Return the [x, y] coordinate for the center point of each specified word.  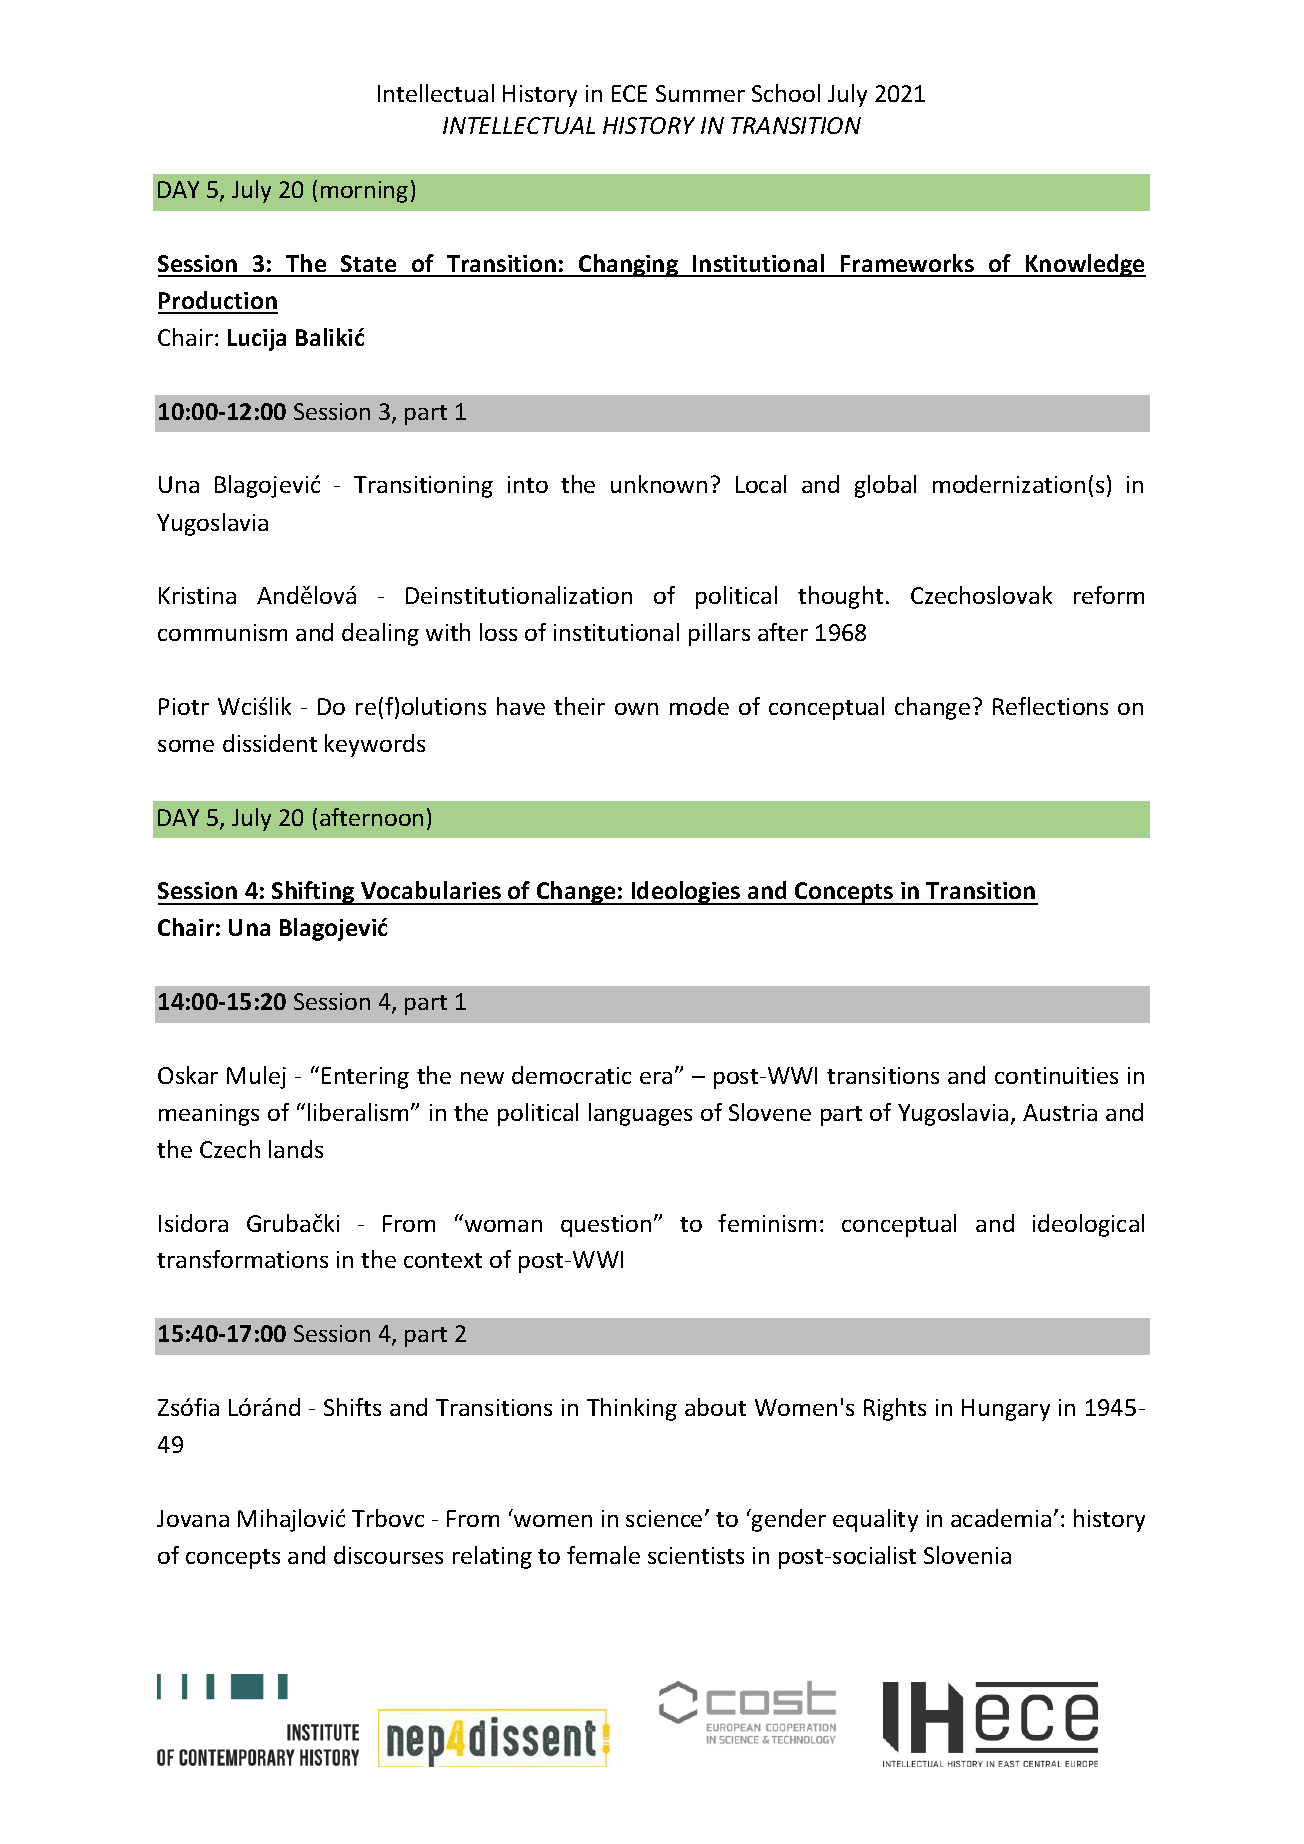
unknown [659, 484]
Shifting [313, 893]
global [885, 486]
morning [364, 192]
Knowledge [1085, 265]
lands [296, 1149]
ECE [629, 93]
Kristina [197, 595]
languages [640, 1114]
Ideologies [686, 893]
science [664, 1518]
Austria [1060, 1112]
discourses [388, 1555]
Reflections [1050, 706]
